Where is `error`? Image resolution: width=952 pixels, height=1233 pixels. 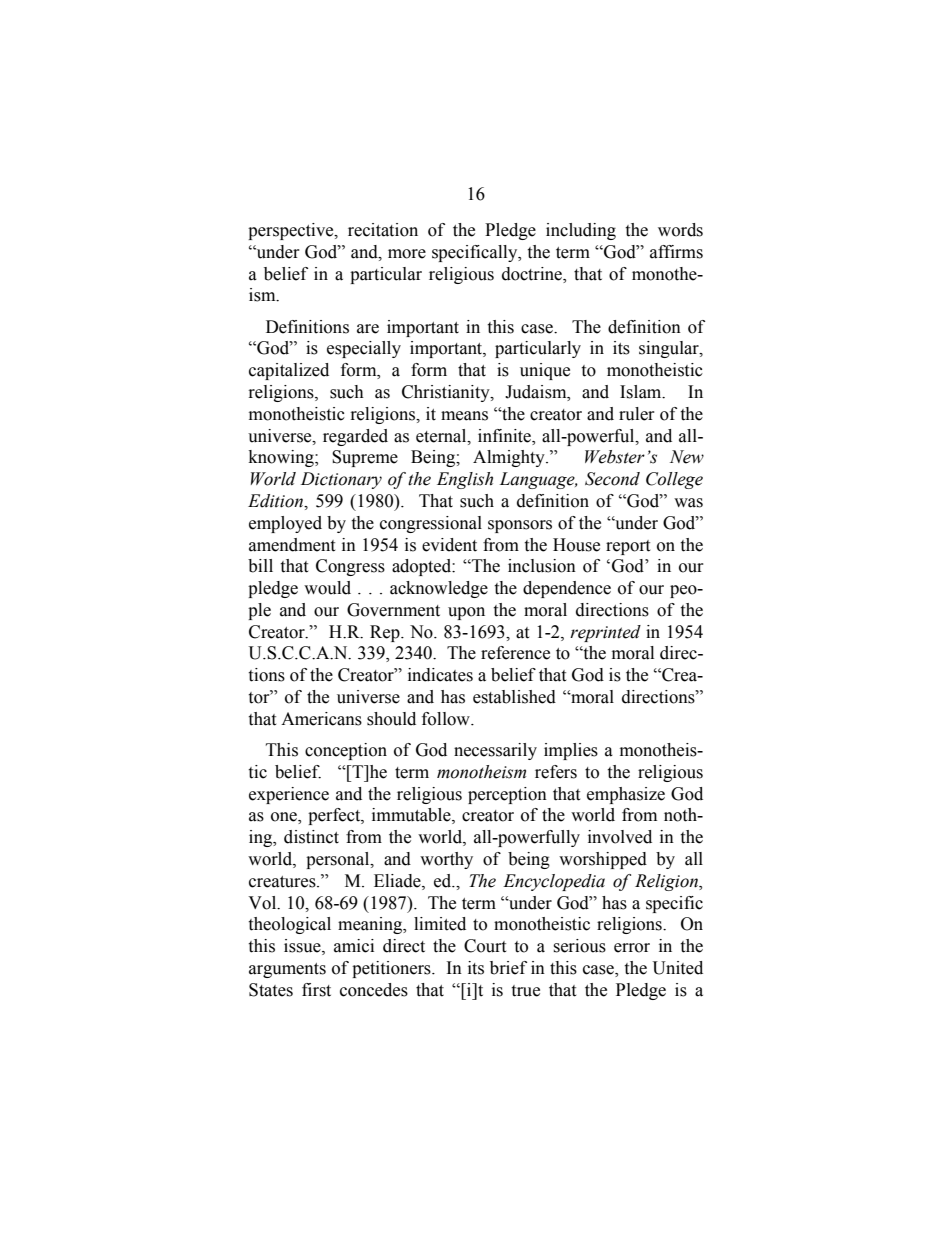
error is located at coordinates (632, 948).
